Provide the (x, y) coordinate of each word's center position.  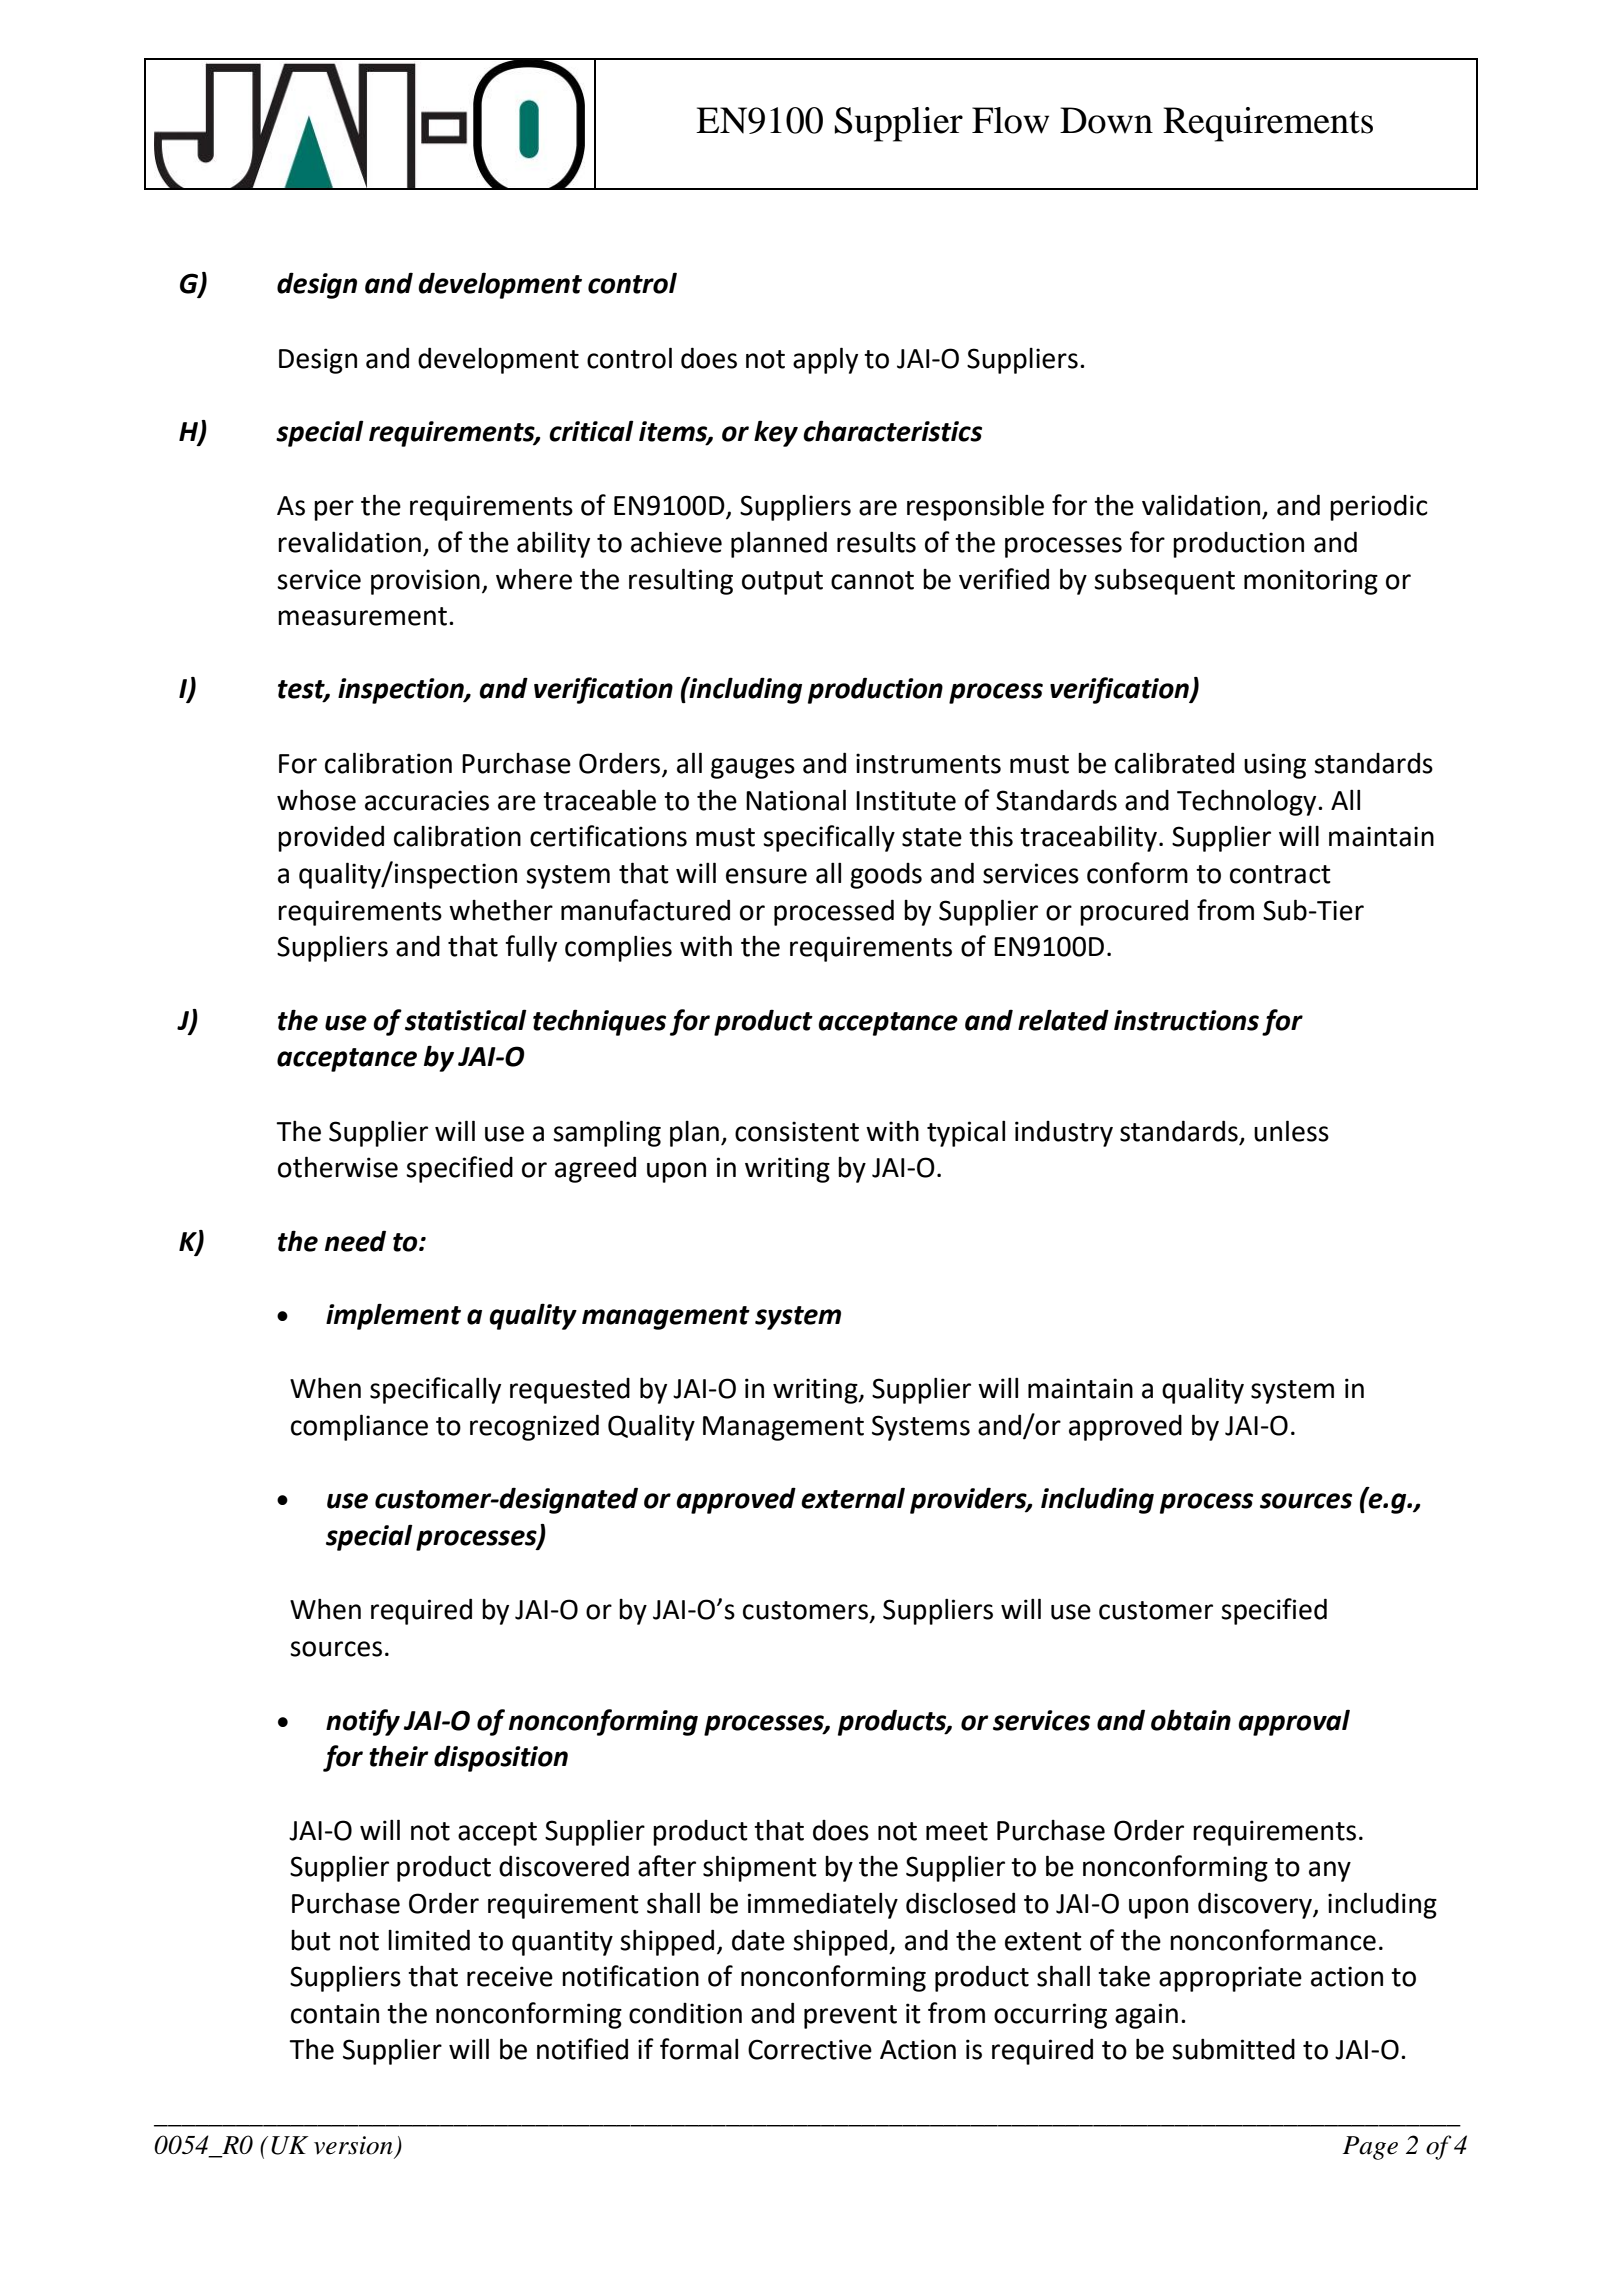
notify (363, 1722)
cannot (872, 580)
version (353, 2145)
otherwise (338, 1167)
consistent (797, 1131)
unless (1291, 1131)
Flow (1010, 120)
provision (425, 582)
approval (1294, 1722)
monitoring (1311, 582)
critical (591, 431)
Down (1106, 120)
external (853, 1498)
